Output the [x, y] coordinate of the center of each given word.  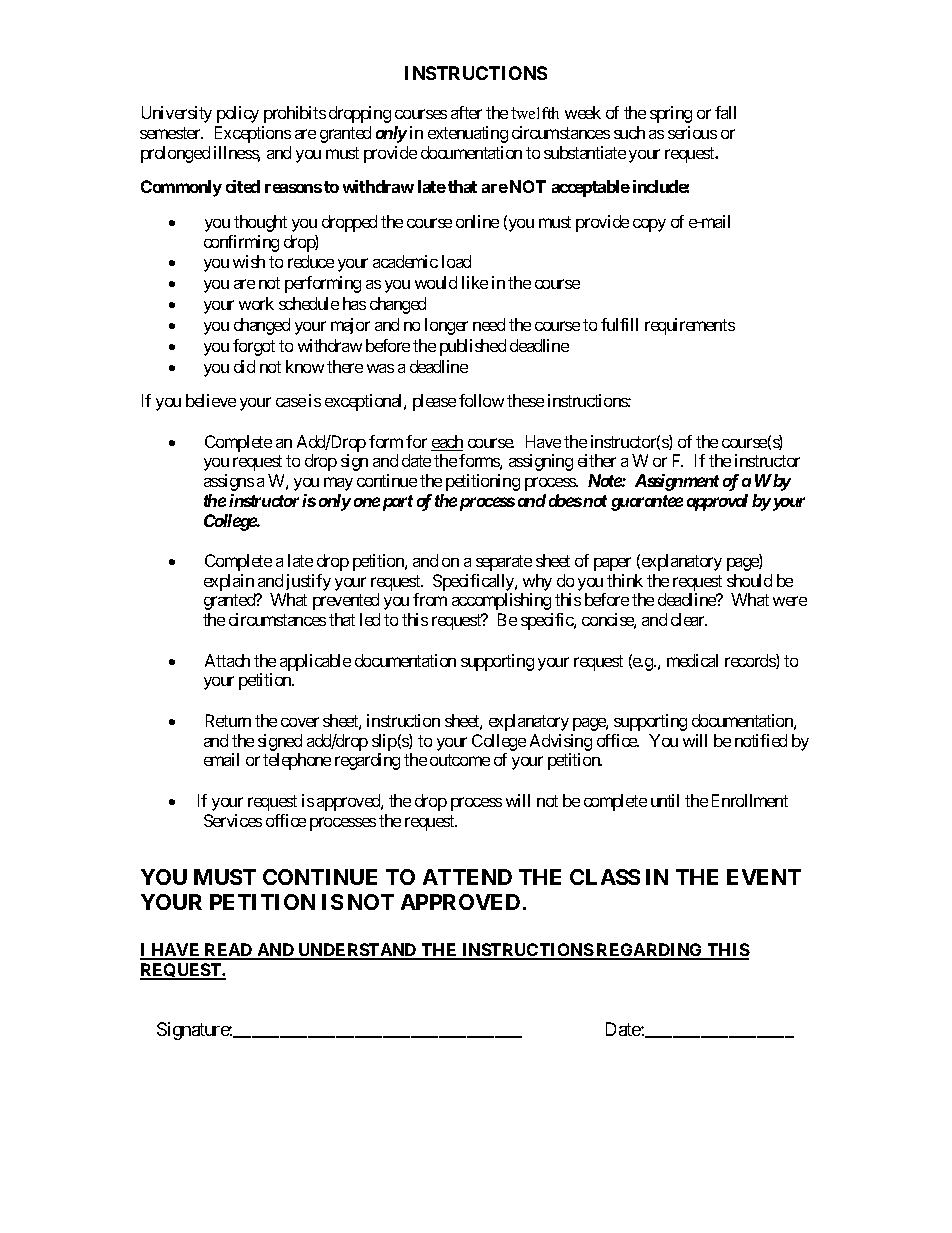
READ [229, 951]
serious [692, 132]
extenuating [468, 134]
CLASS [605, 877]
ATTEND [467, 877]
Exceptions [253, 134]
